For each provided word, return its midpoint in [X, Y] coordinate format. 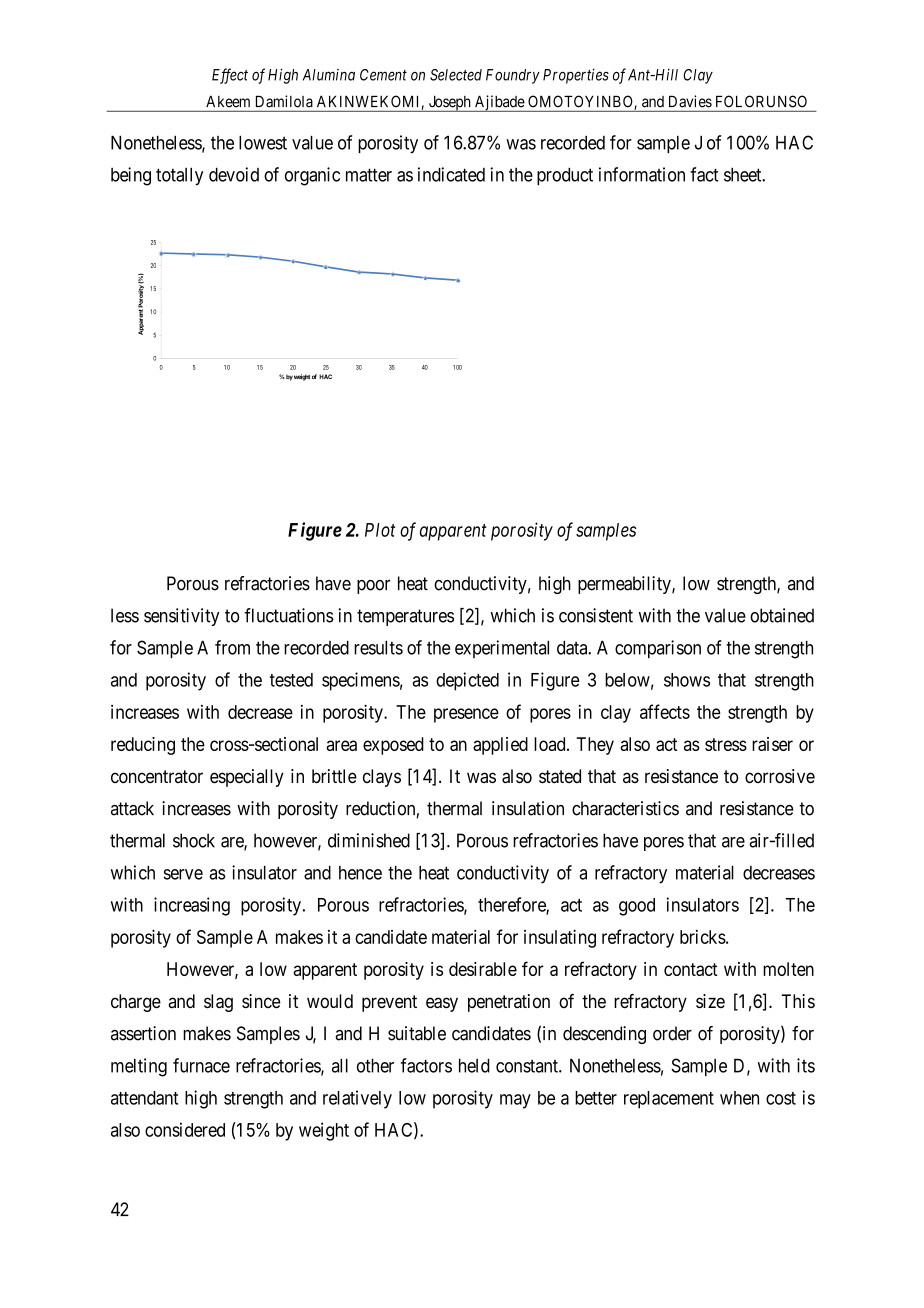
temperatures [405, 617]
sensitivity [181, 617]
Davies [690, 101]
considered [185, 1129]
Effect [230, 76]
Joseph [449, 103]
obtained [782, 615]
